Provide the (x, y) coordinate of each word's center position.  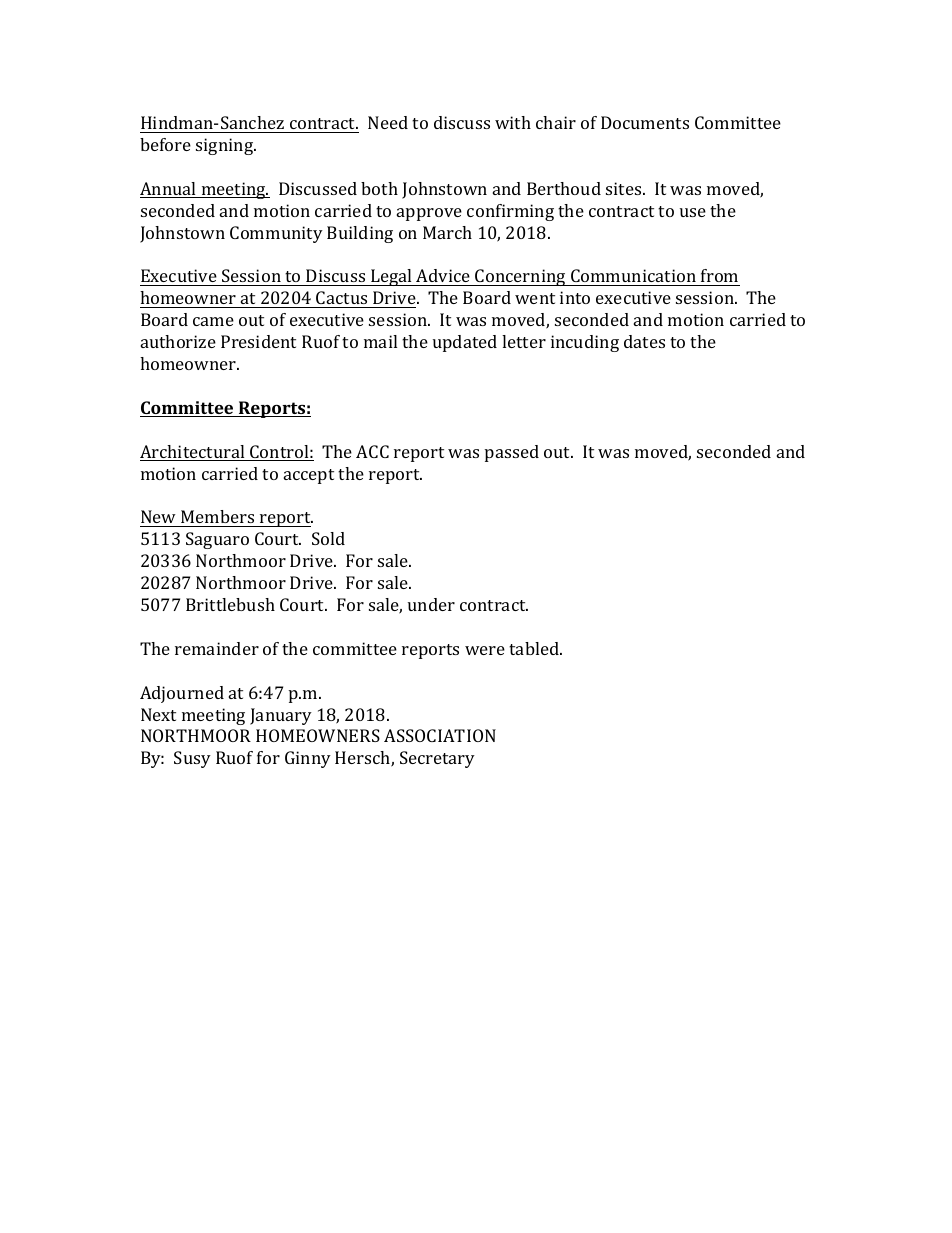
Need (388, 122)
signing (226, 146)
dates (644, 341)
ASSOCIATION (440, 735)
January (281, 716)
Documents (645, 122)
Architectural (193, 453)
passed (512, 453)
